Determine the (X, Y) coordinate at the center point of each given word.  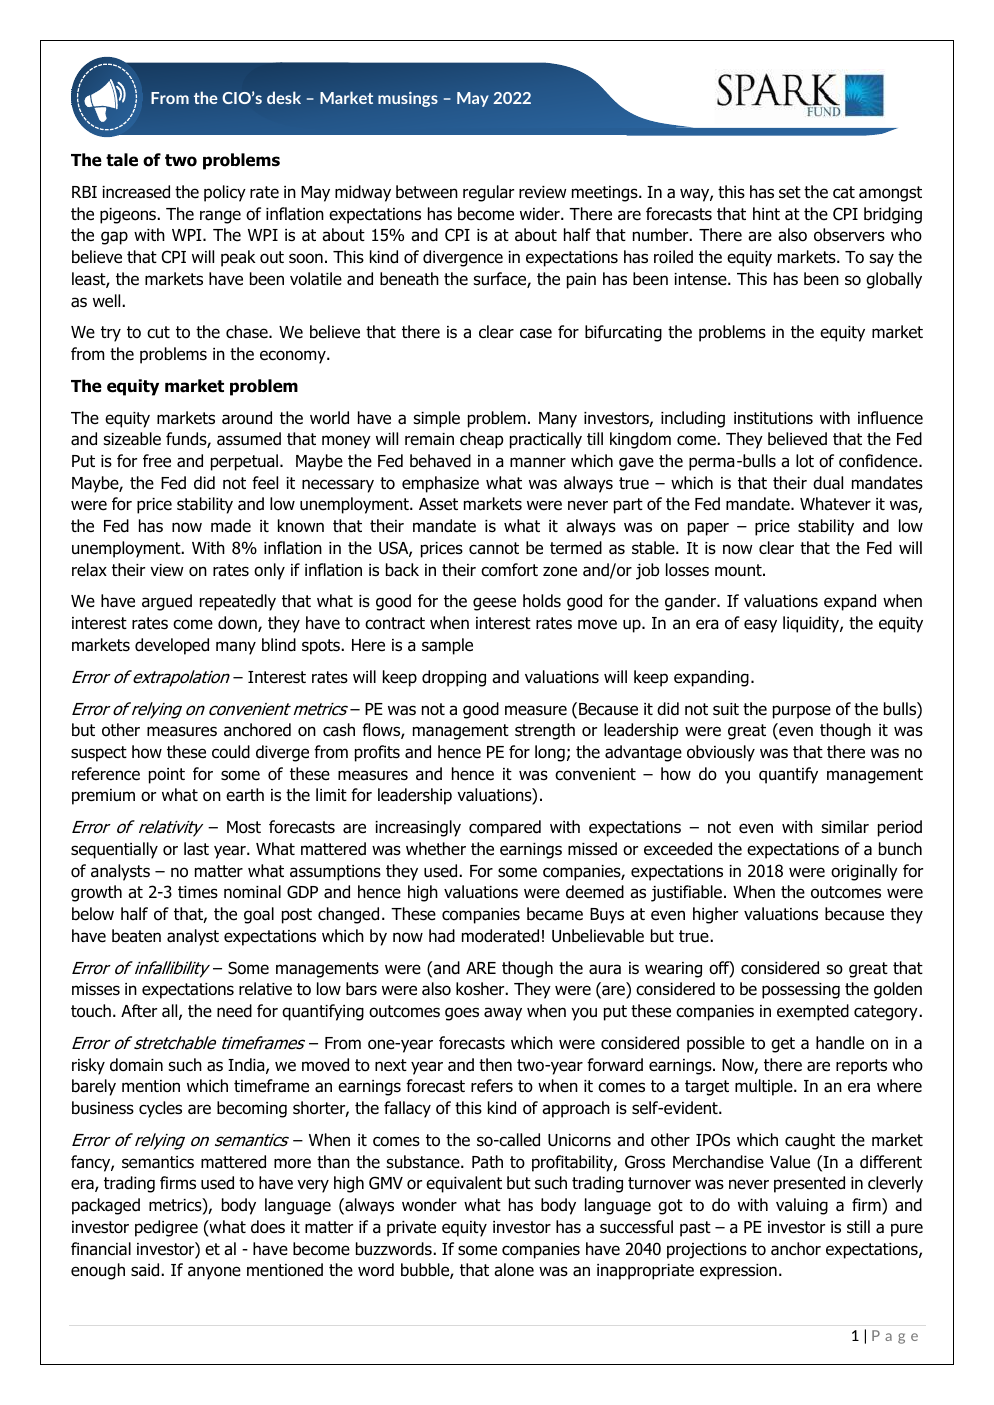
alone (514, 1270)
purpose (802, 712)
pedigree (166, 1228)
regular (488, 193)
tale (122, 160)
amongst (890, 194)
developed (172, 646)
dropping (454, 678)
